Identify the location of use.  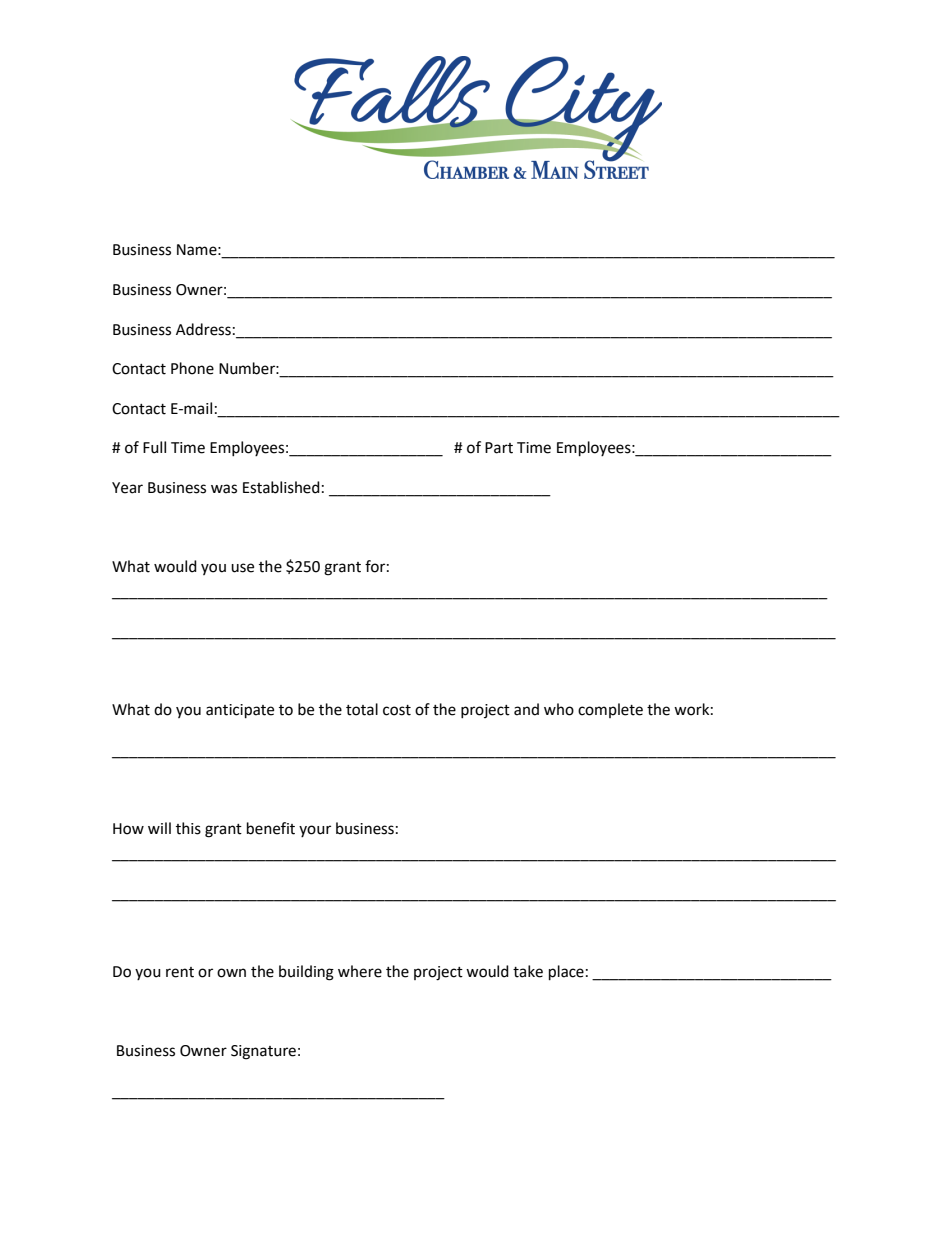
(242, 568).
